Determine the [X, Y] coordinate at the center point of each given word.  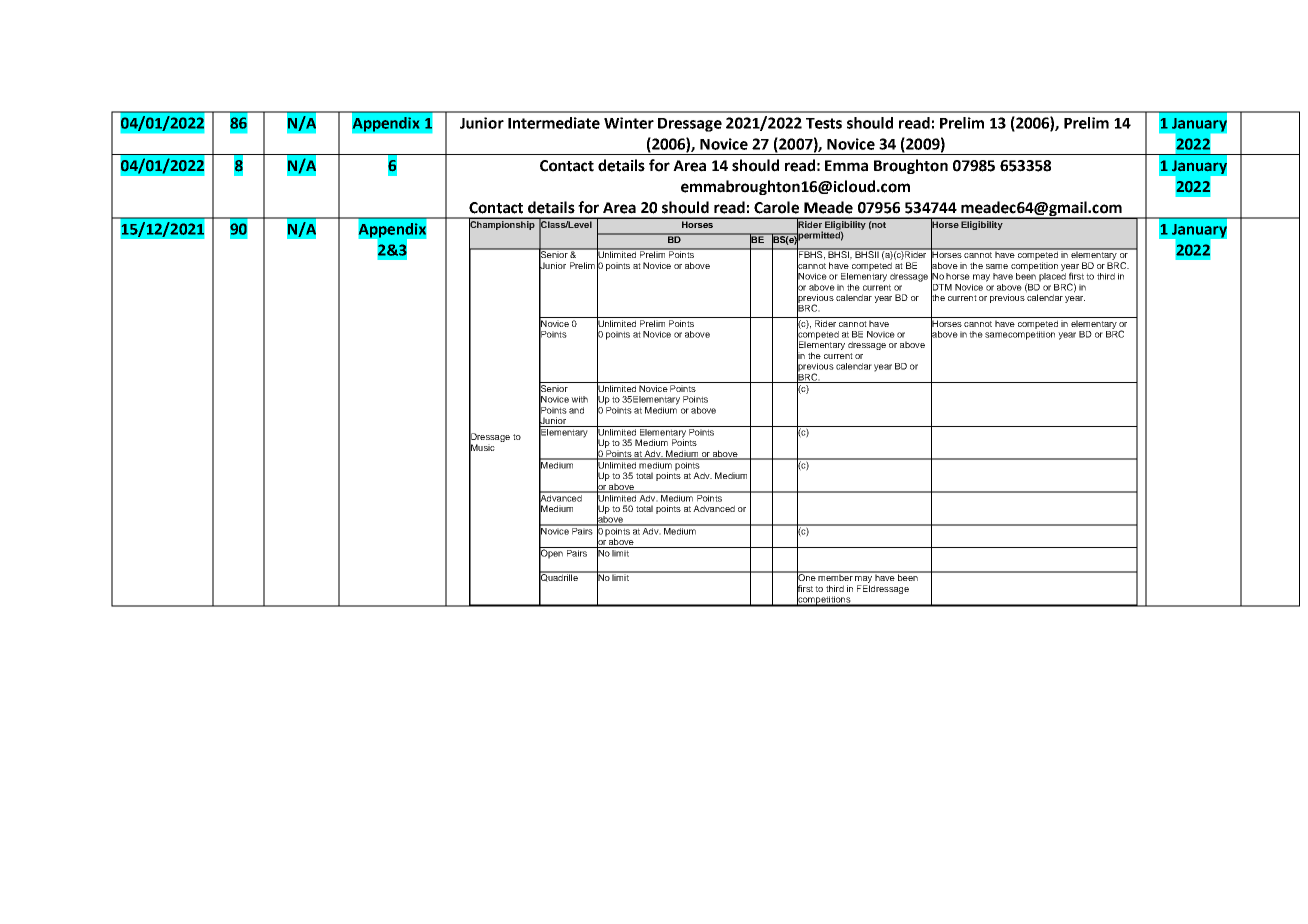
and [576, 410]
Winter [629, 123]
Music [482, 448]
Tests [824, 123]
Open [552, 554]
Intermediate [554, 123]
